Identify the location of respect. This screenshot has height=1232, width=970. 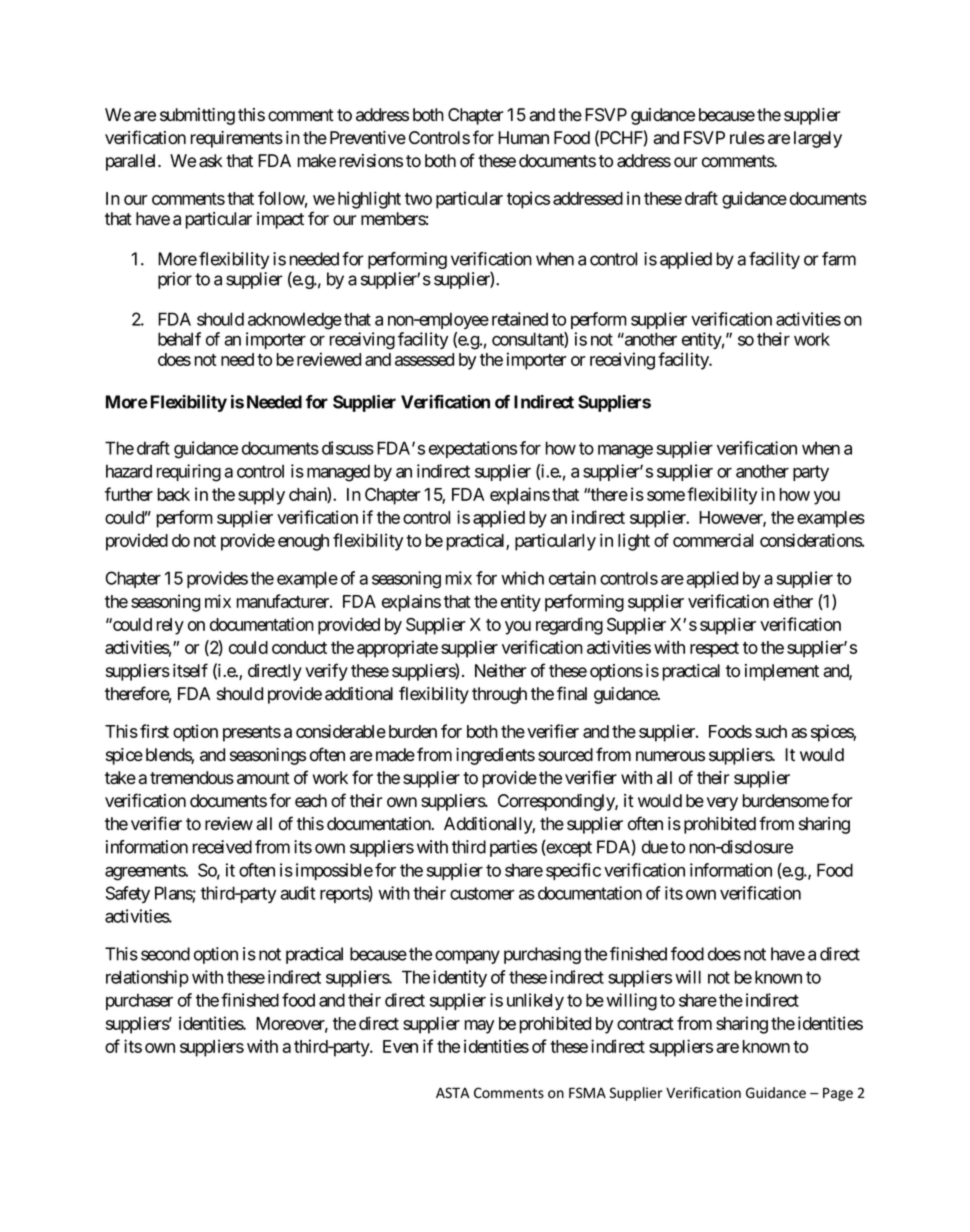
(714, 650).
